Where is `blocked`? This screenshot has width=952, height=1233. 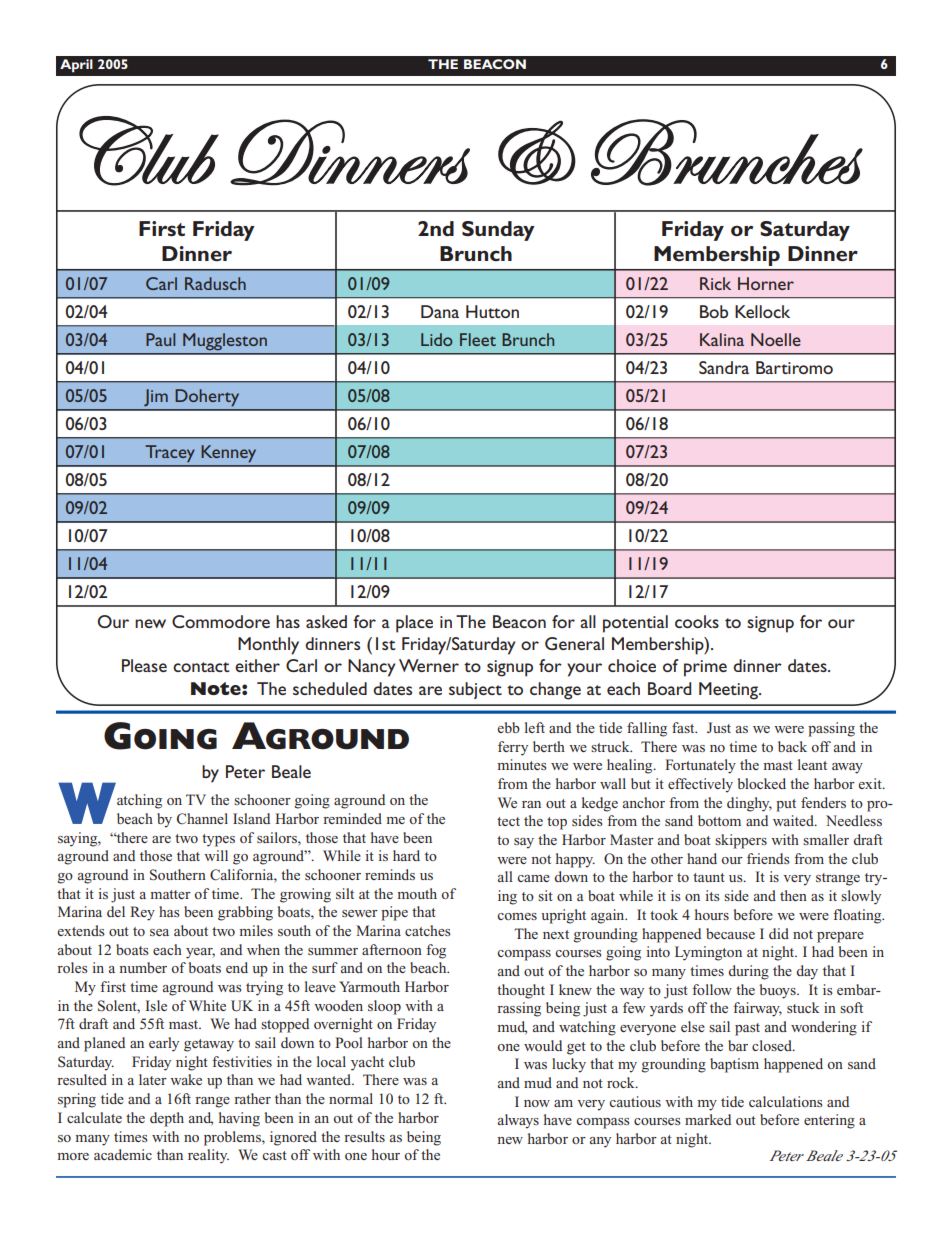
blocked is located at coordinates (762, 783).
